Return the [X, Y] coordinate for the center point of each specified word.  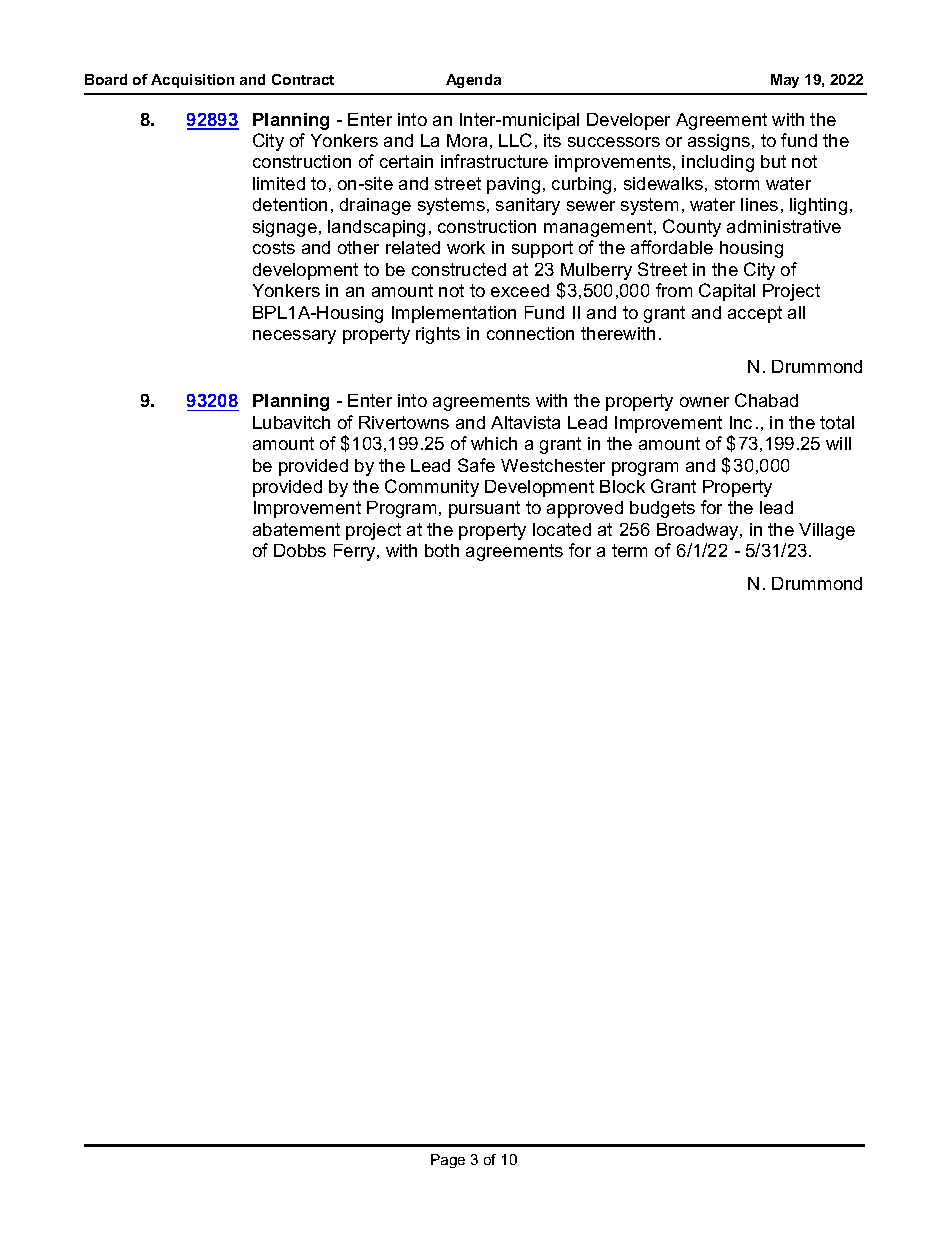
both [442, 550]
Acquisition [192, 81]
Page [448, 1161]
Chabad [766, 400]
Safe [476, 465]
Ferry [356, 552]
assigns [719, 142]
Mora [467, 140]
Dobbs [300, 550]
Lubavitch [291, 422]
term [629, 550]
